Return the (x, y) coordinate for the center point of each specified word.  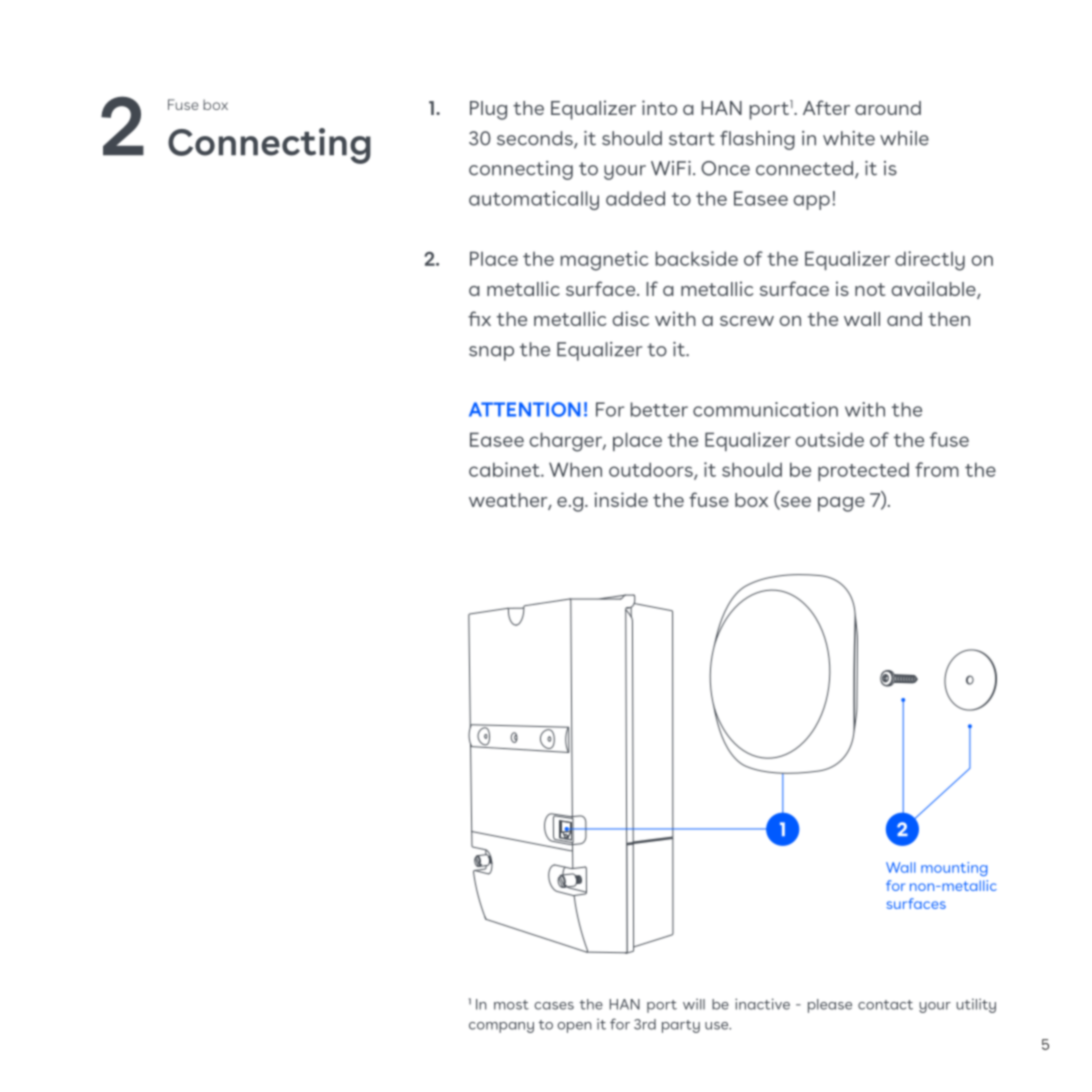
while (904, 138)
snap (491, 353)
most (511, 1005)
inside (621, 499)
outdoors (652, 470)
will (694, 1004)
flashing (757, 140)
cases (554, 1006)
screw (747, 321)
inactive (762, 1004)
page (841, 504)
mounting (954, 869)
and (904, 319)
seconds (536, 139)
